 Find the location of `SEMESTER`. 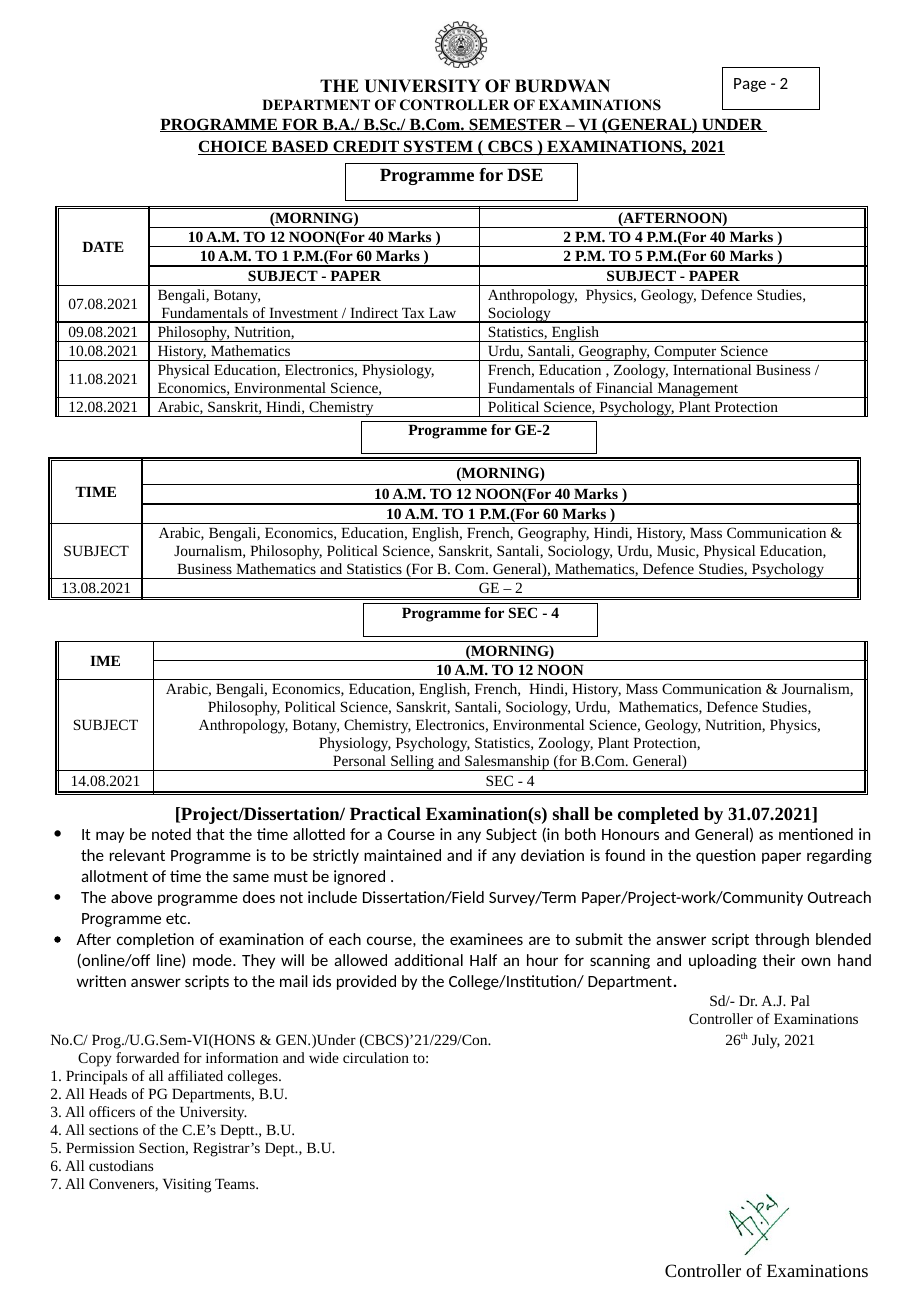

SEMESTER is located at coordinates (515, 125).
